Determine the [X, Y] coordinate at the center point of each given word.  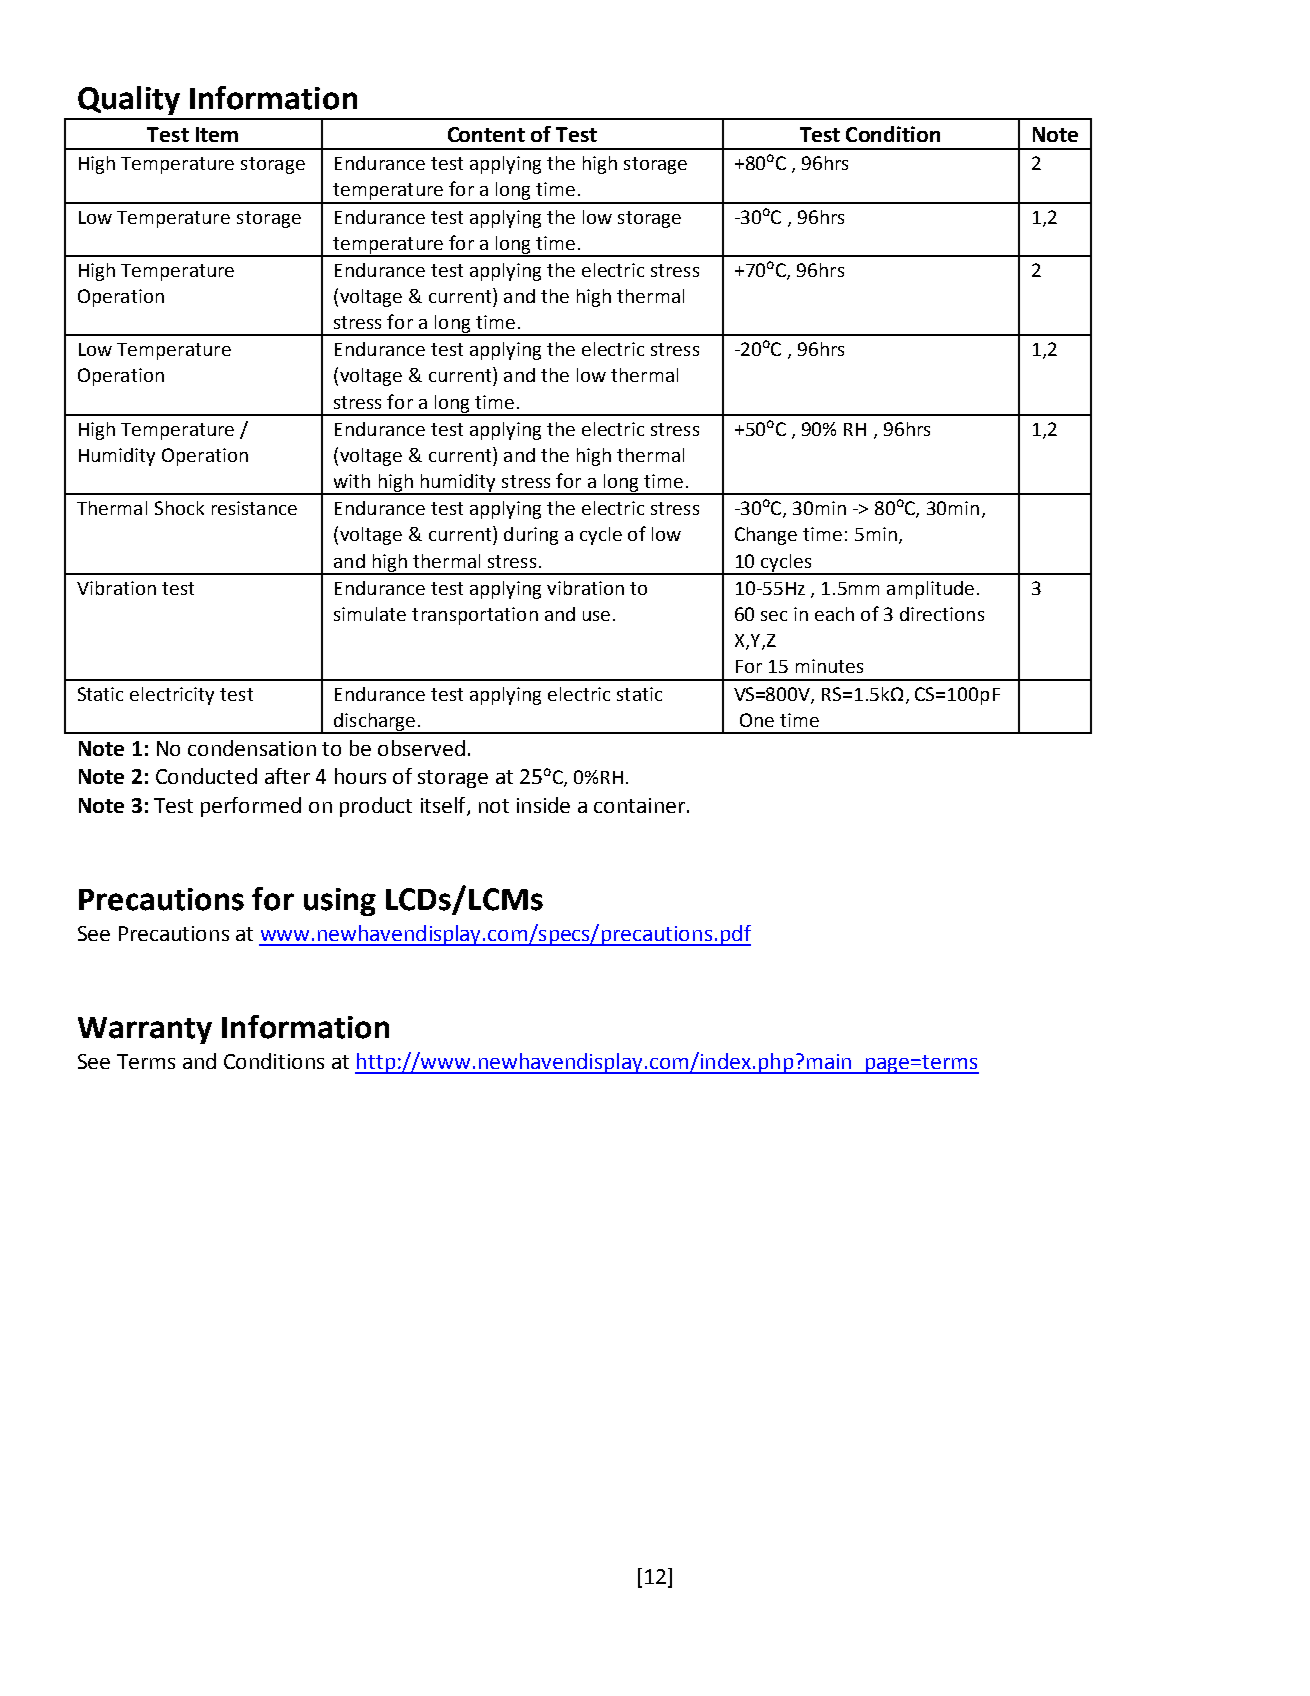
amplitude [930, 590]
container [639, 805]
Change [766, 536]
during [531, 536]
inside [543, 805]
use [596, 616]
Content [486, 134]
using [340, 902]
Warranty [145, 1030]
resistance [254, 508]
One [757, 720]
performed [251, 807]
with [352, 481]
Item [217, 134]
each [834, 614]
